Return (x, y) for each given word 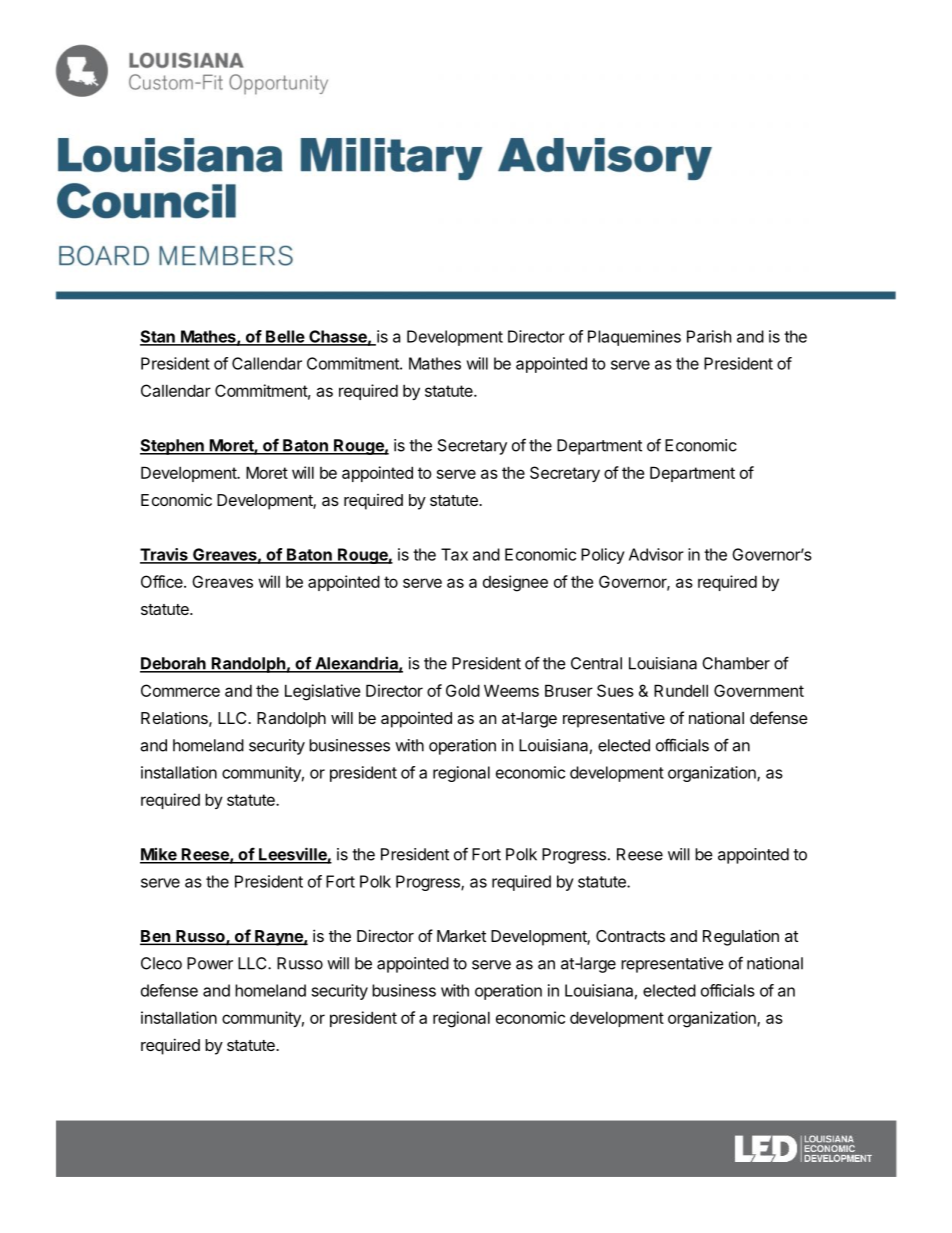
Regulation (741, 937)
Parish (709, 336)
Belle (285, 337)
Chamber (736, 663)
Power (210, 963)
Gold (463, 690)
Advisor (656, 554)
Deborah (174, 664)
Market (461, 936)
